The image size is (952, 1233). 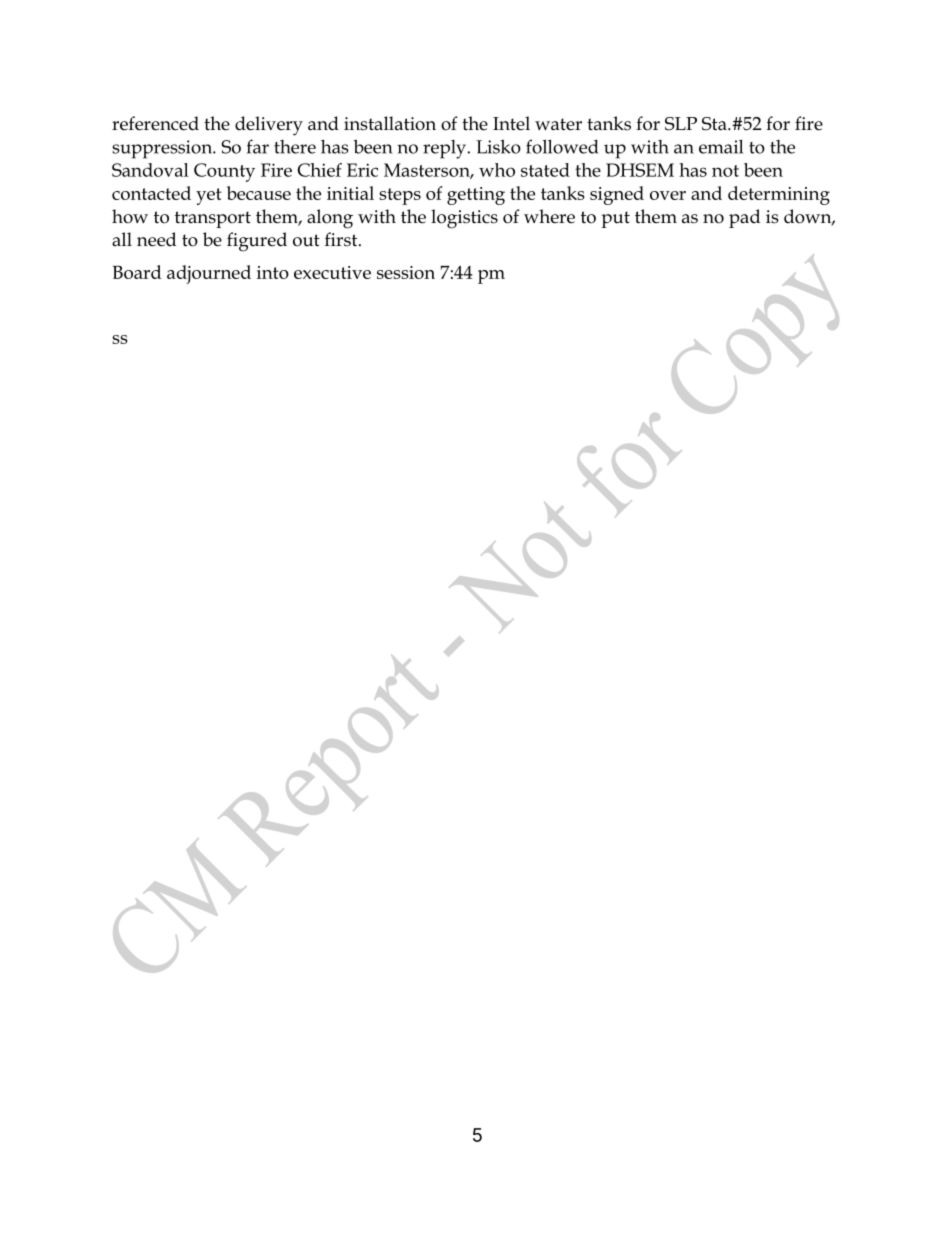 I want to click on transport, so click(x=213, y=219).
